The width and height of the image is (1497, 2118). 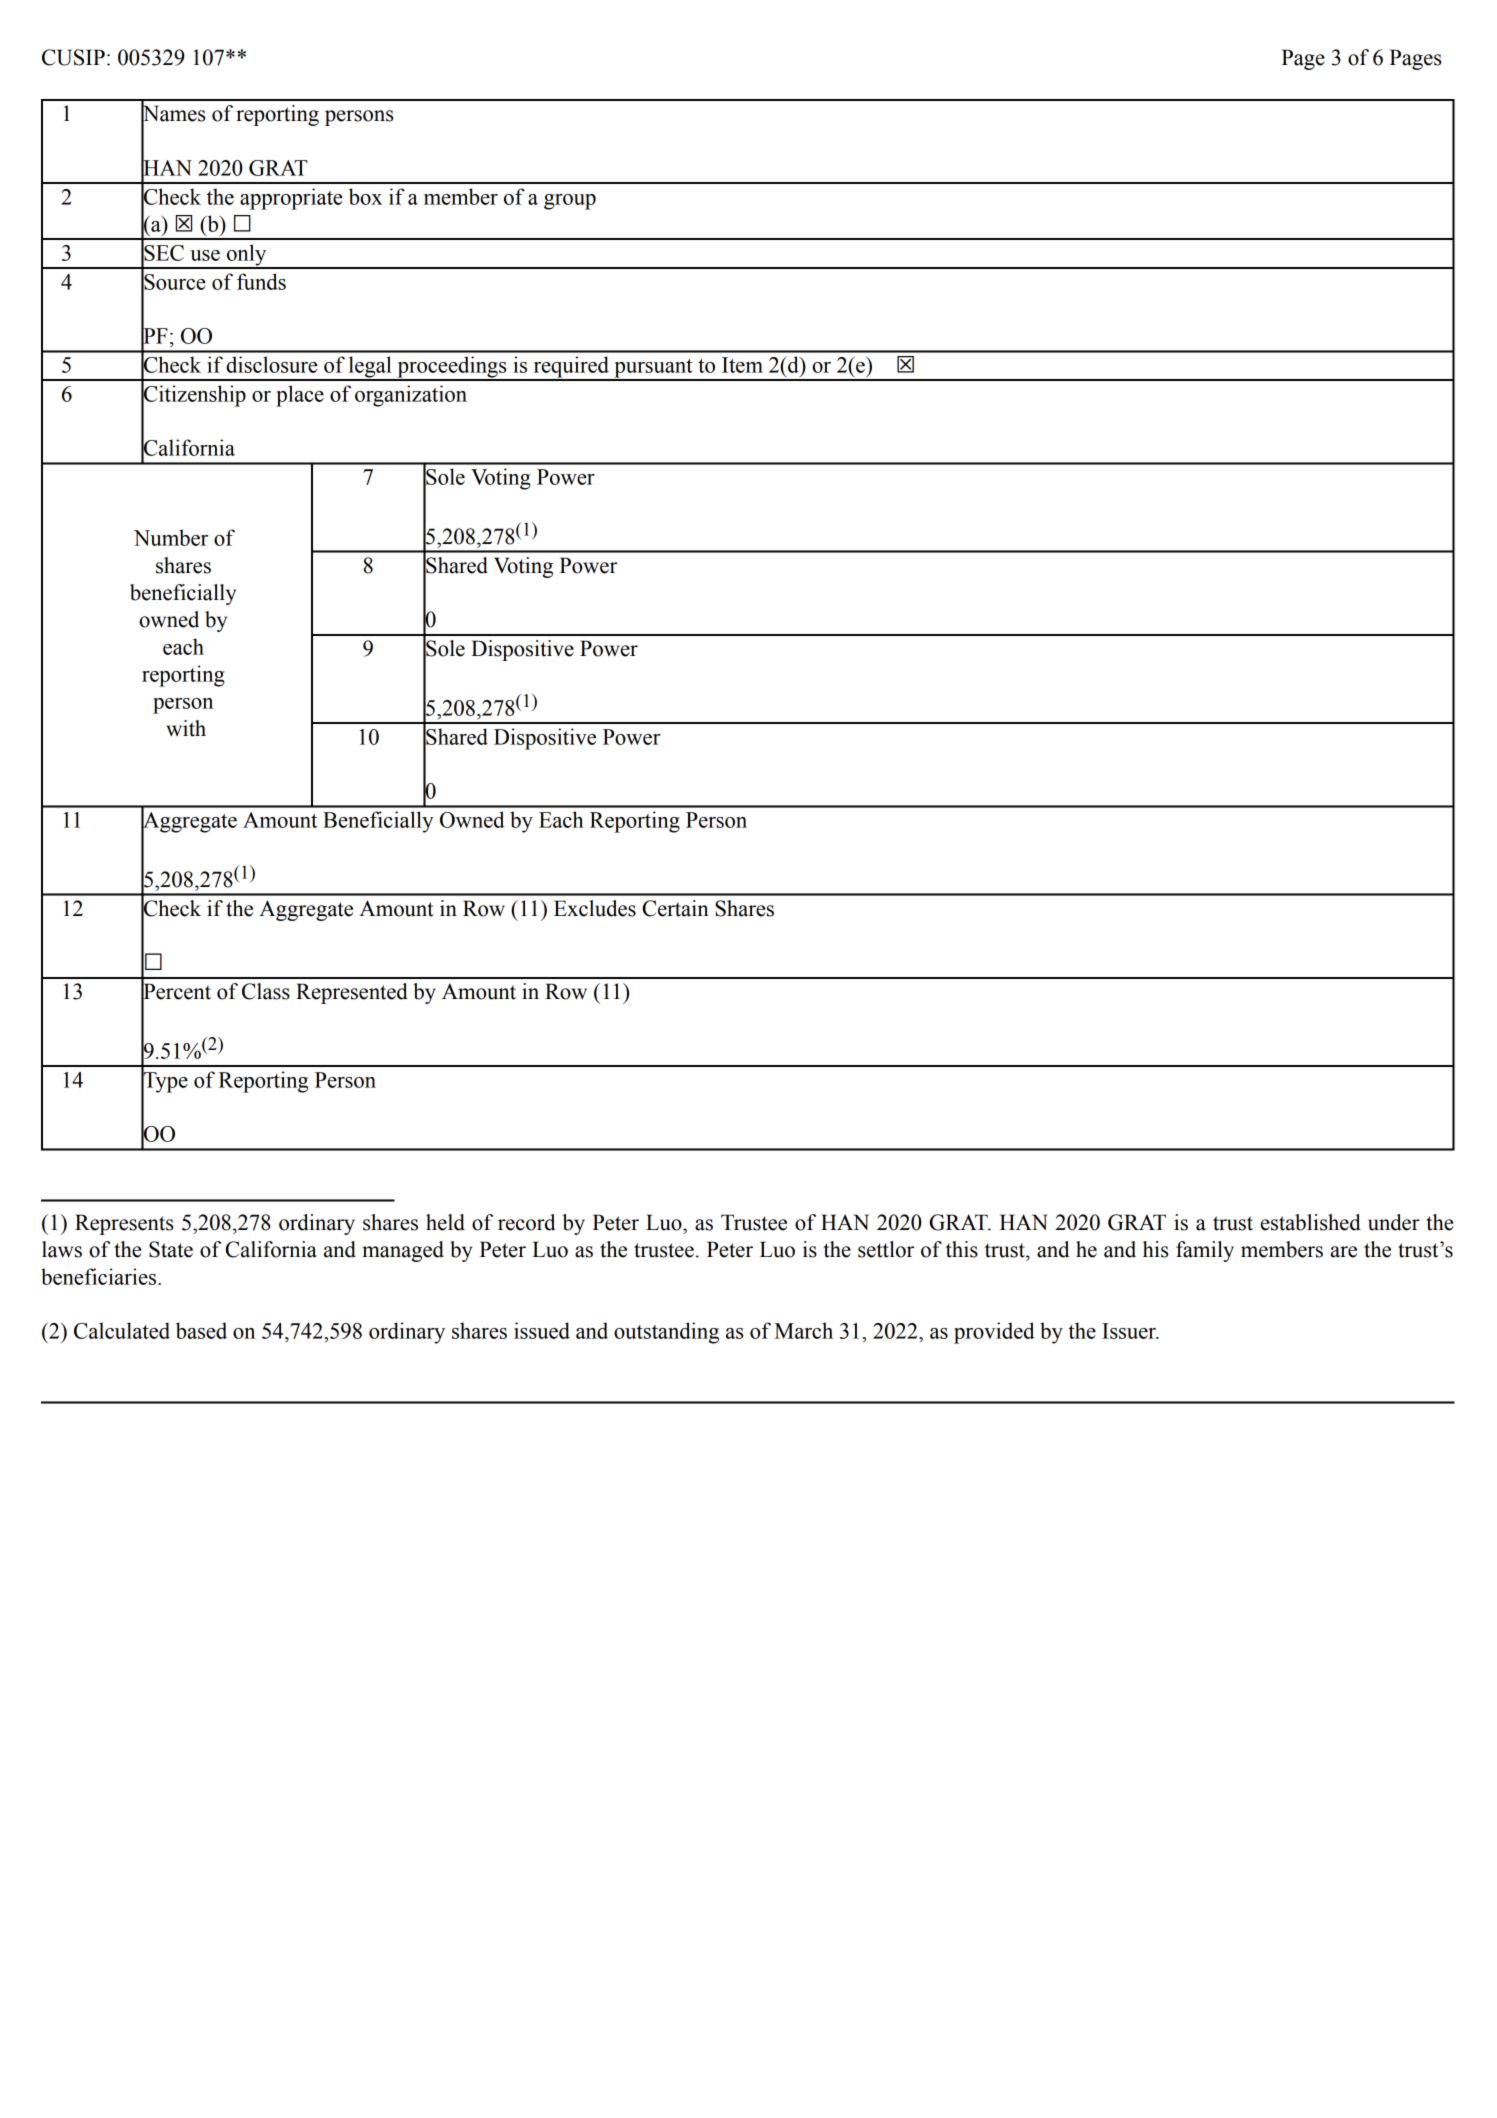 I want to click on organization, so click(x=411, y=396).
